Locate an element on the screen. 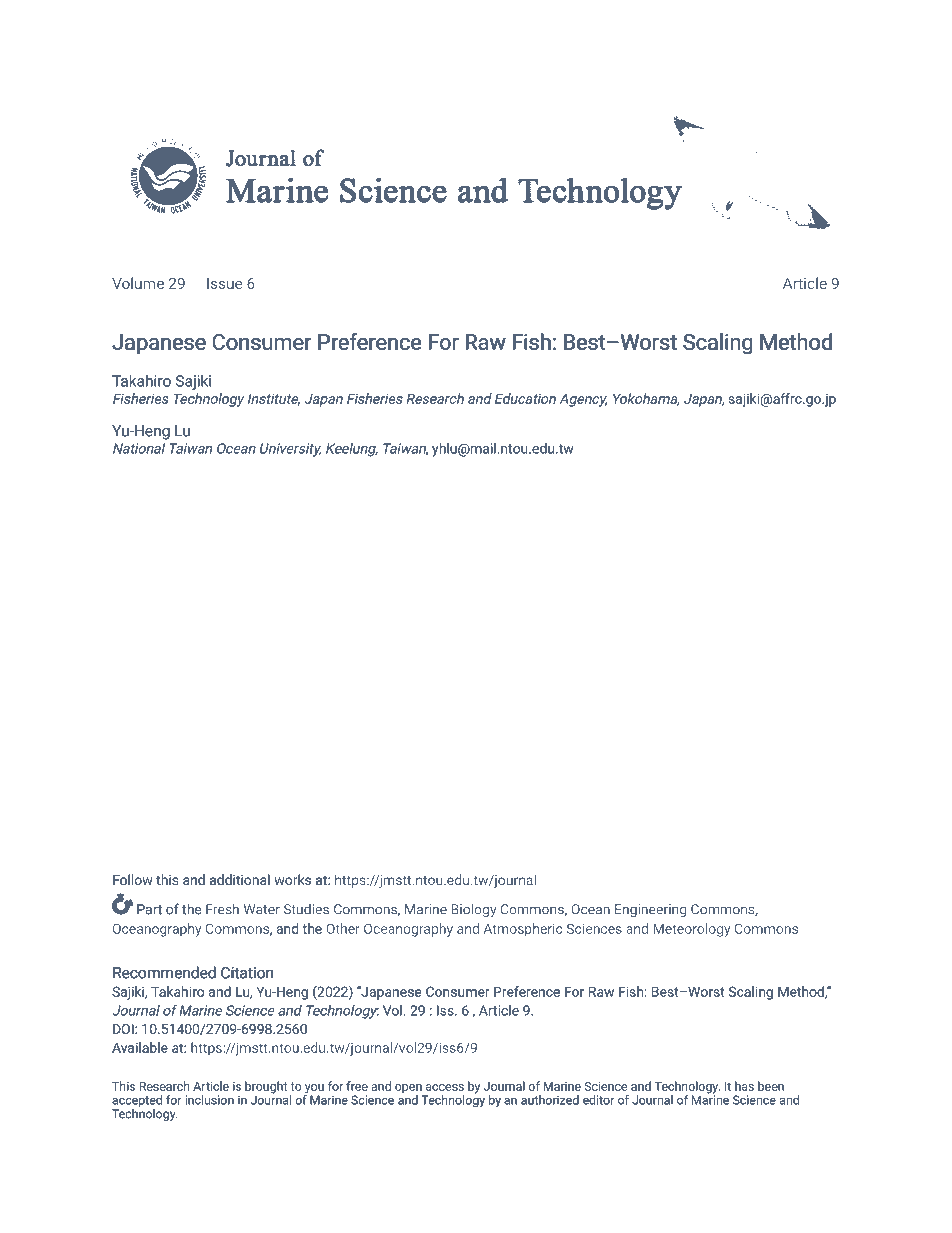 The image size is (952, 1233). Meteorology is located at coordinates (691, 930).
